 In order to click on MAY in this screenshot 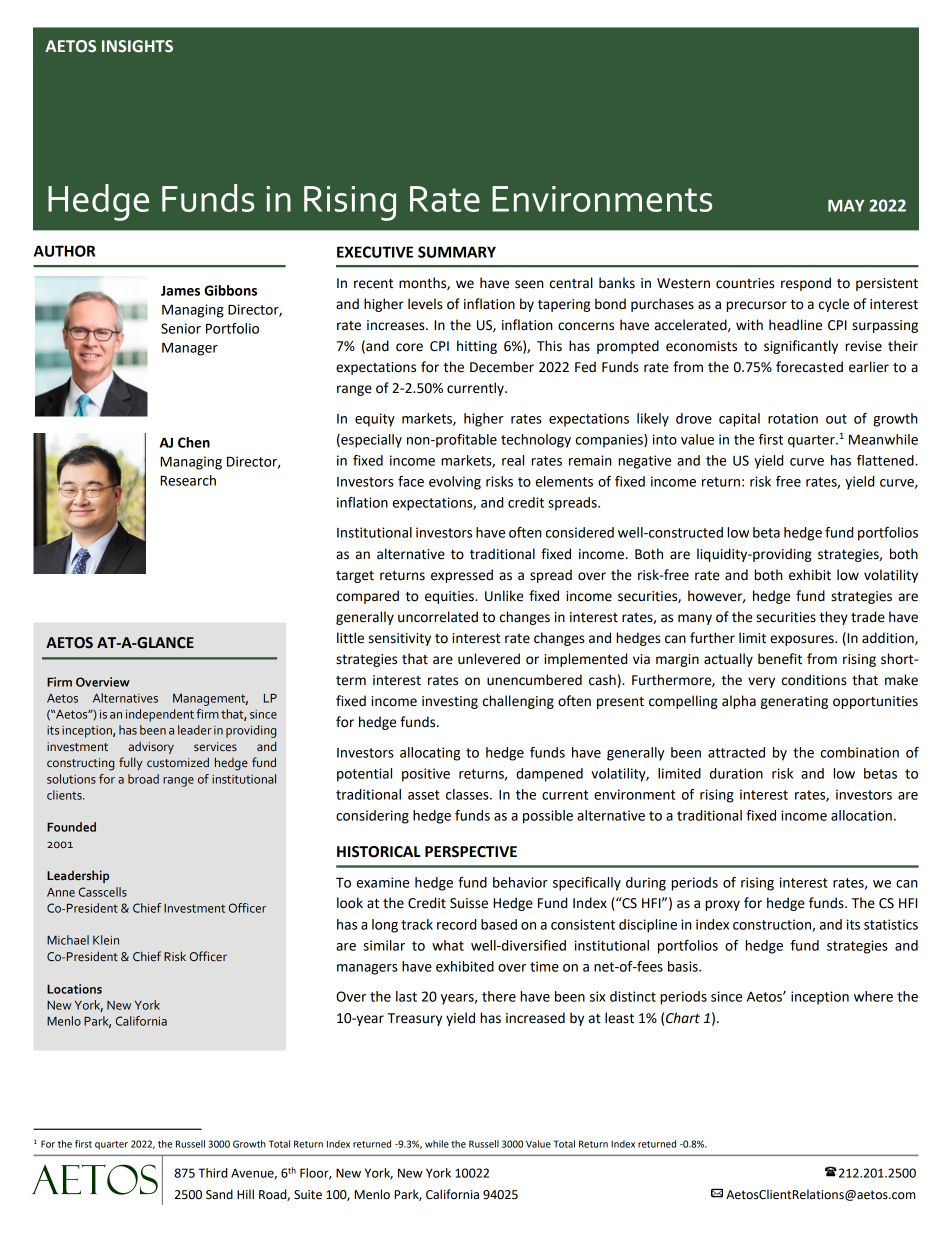, I will do `click(846, 206)`.
